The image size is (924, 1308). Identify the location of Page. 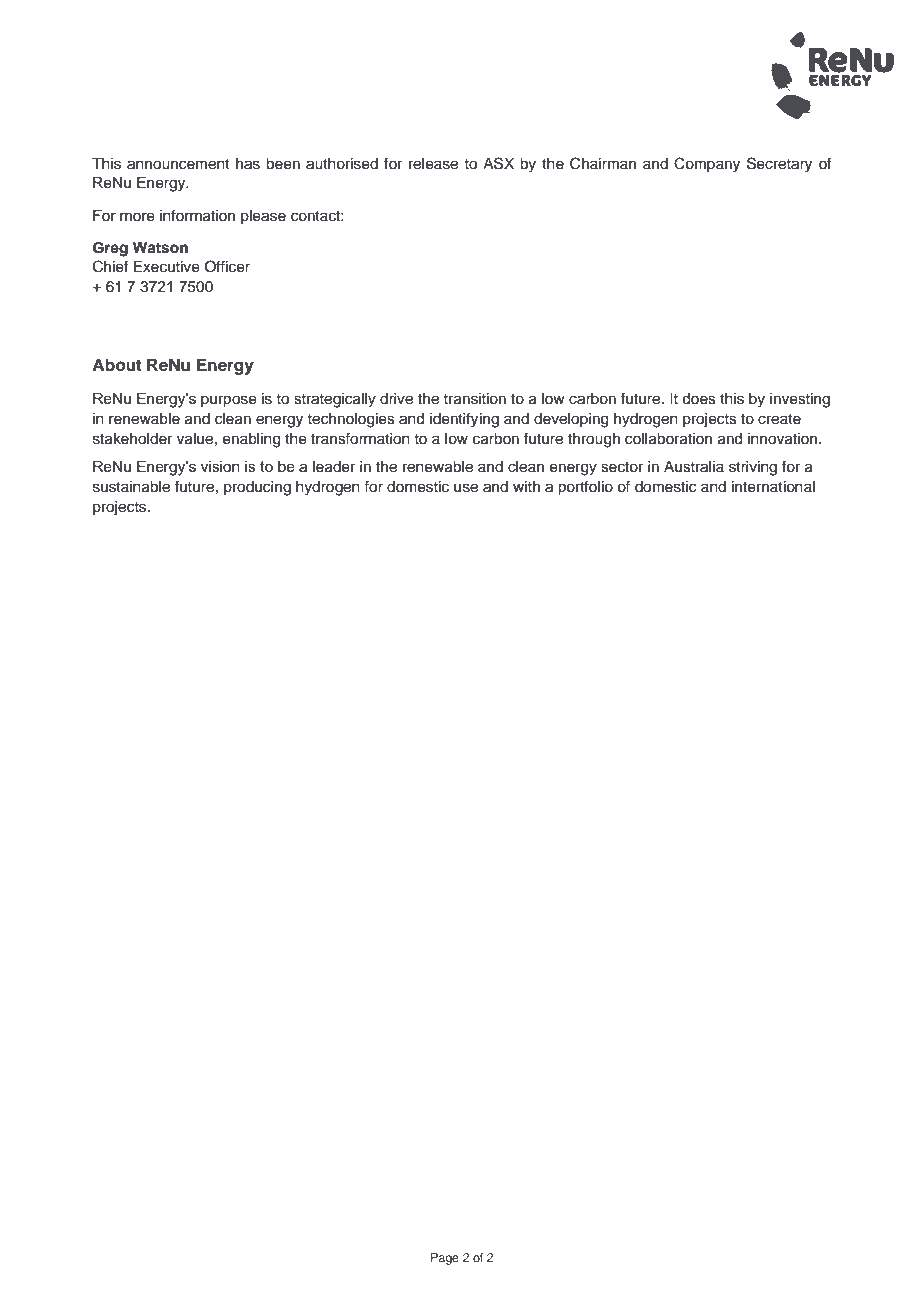
(445, 1259).
